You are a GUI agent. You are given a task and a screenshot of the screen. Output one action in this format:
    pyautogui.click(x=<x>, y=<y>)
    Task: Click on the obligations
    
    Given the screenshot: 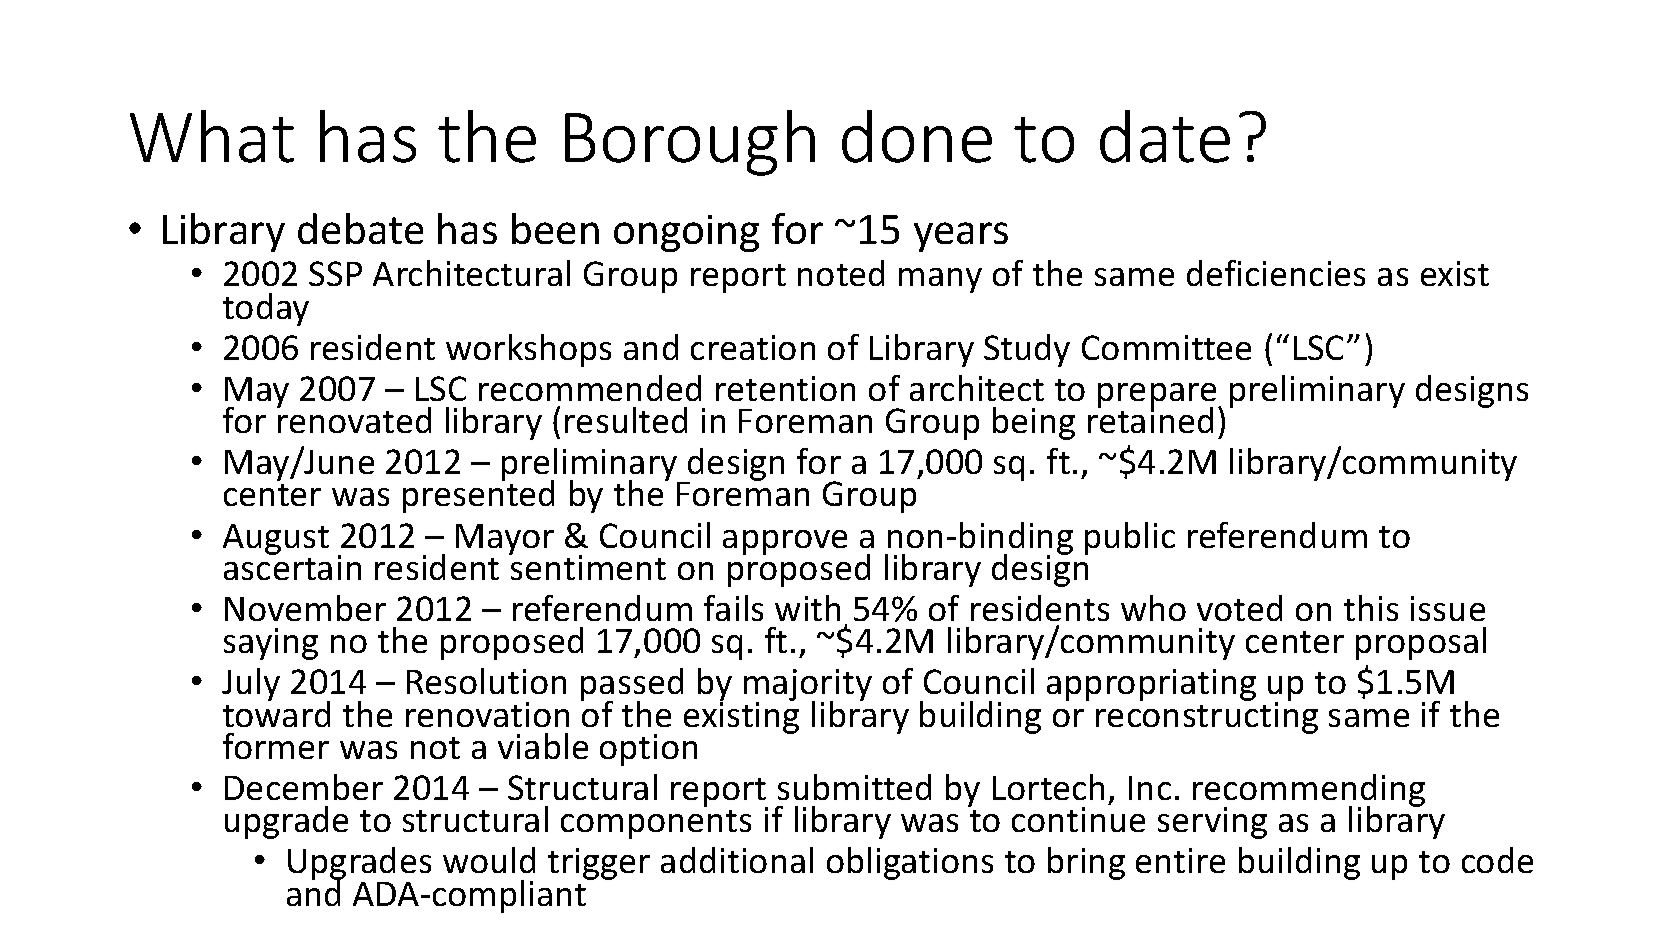 What is the action you would take?
    pyautogui.click(x=910, y=863)
